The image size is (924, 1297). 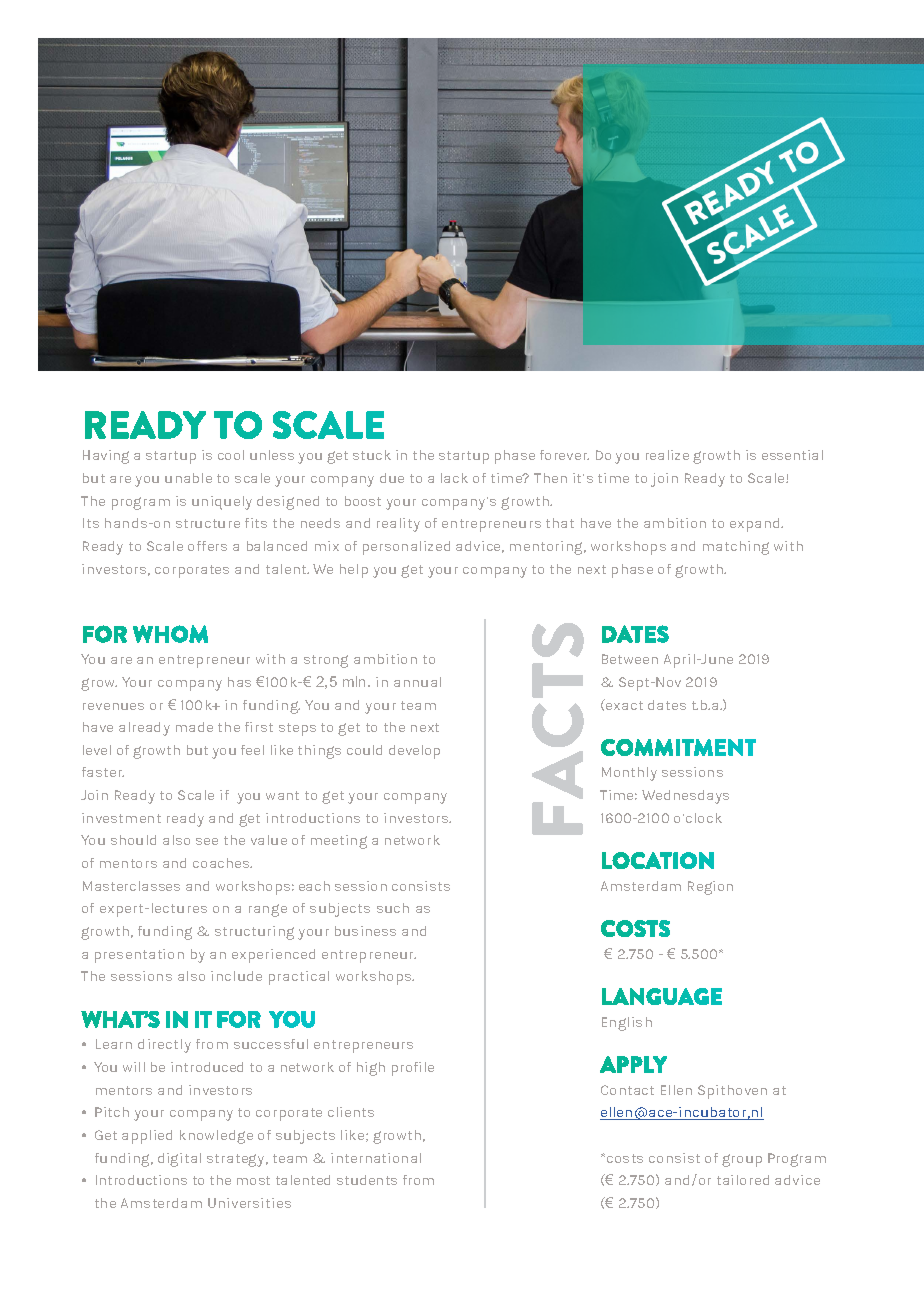 What do you see at coordinates (207, 841) in the screenshot?
I see `see` at bounding box center [207, 841].
